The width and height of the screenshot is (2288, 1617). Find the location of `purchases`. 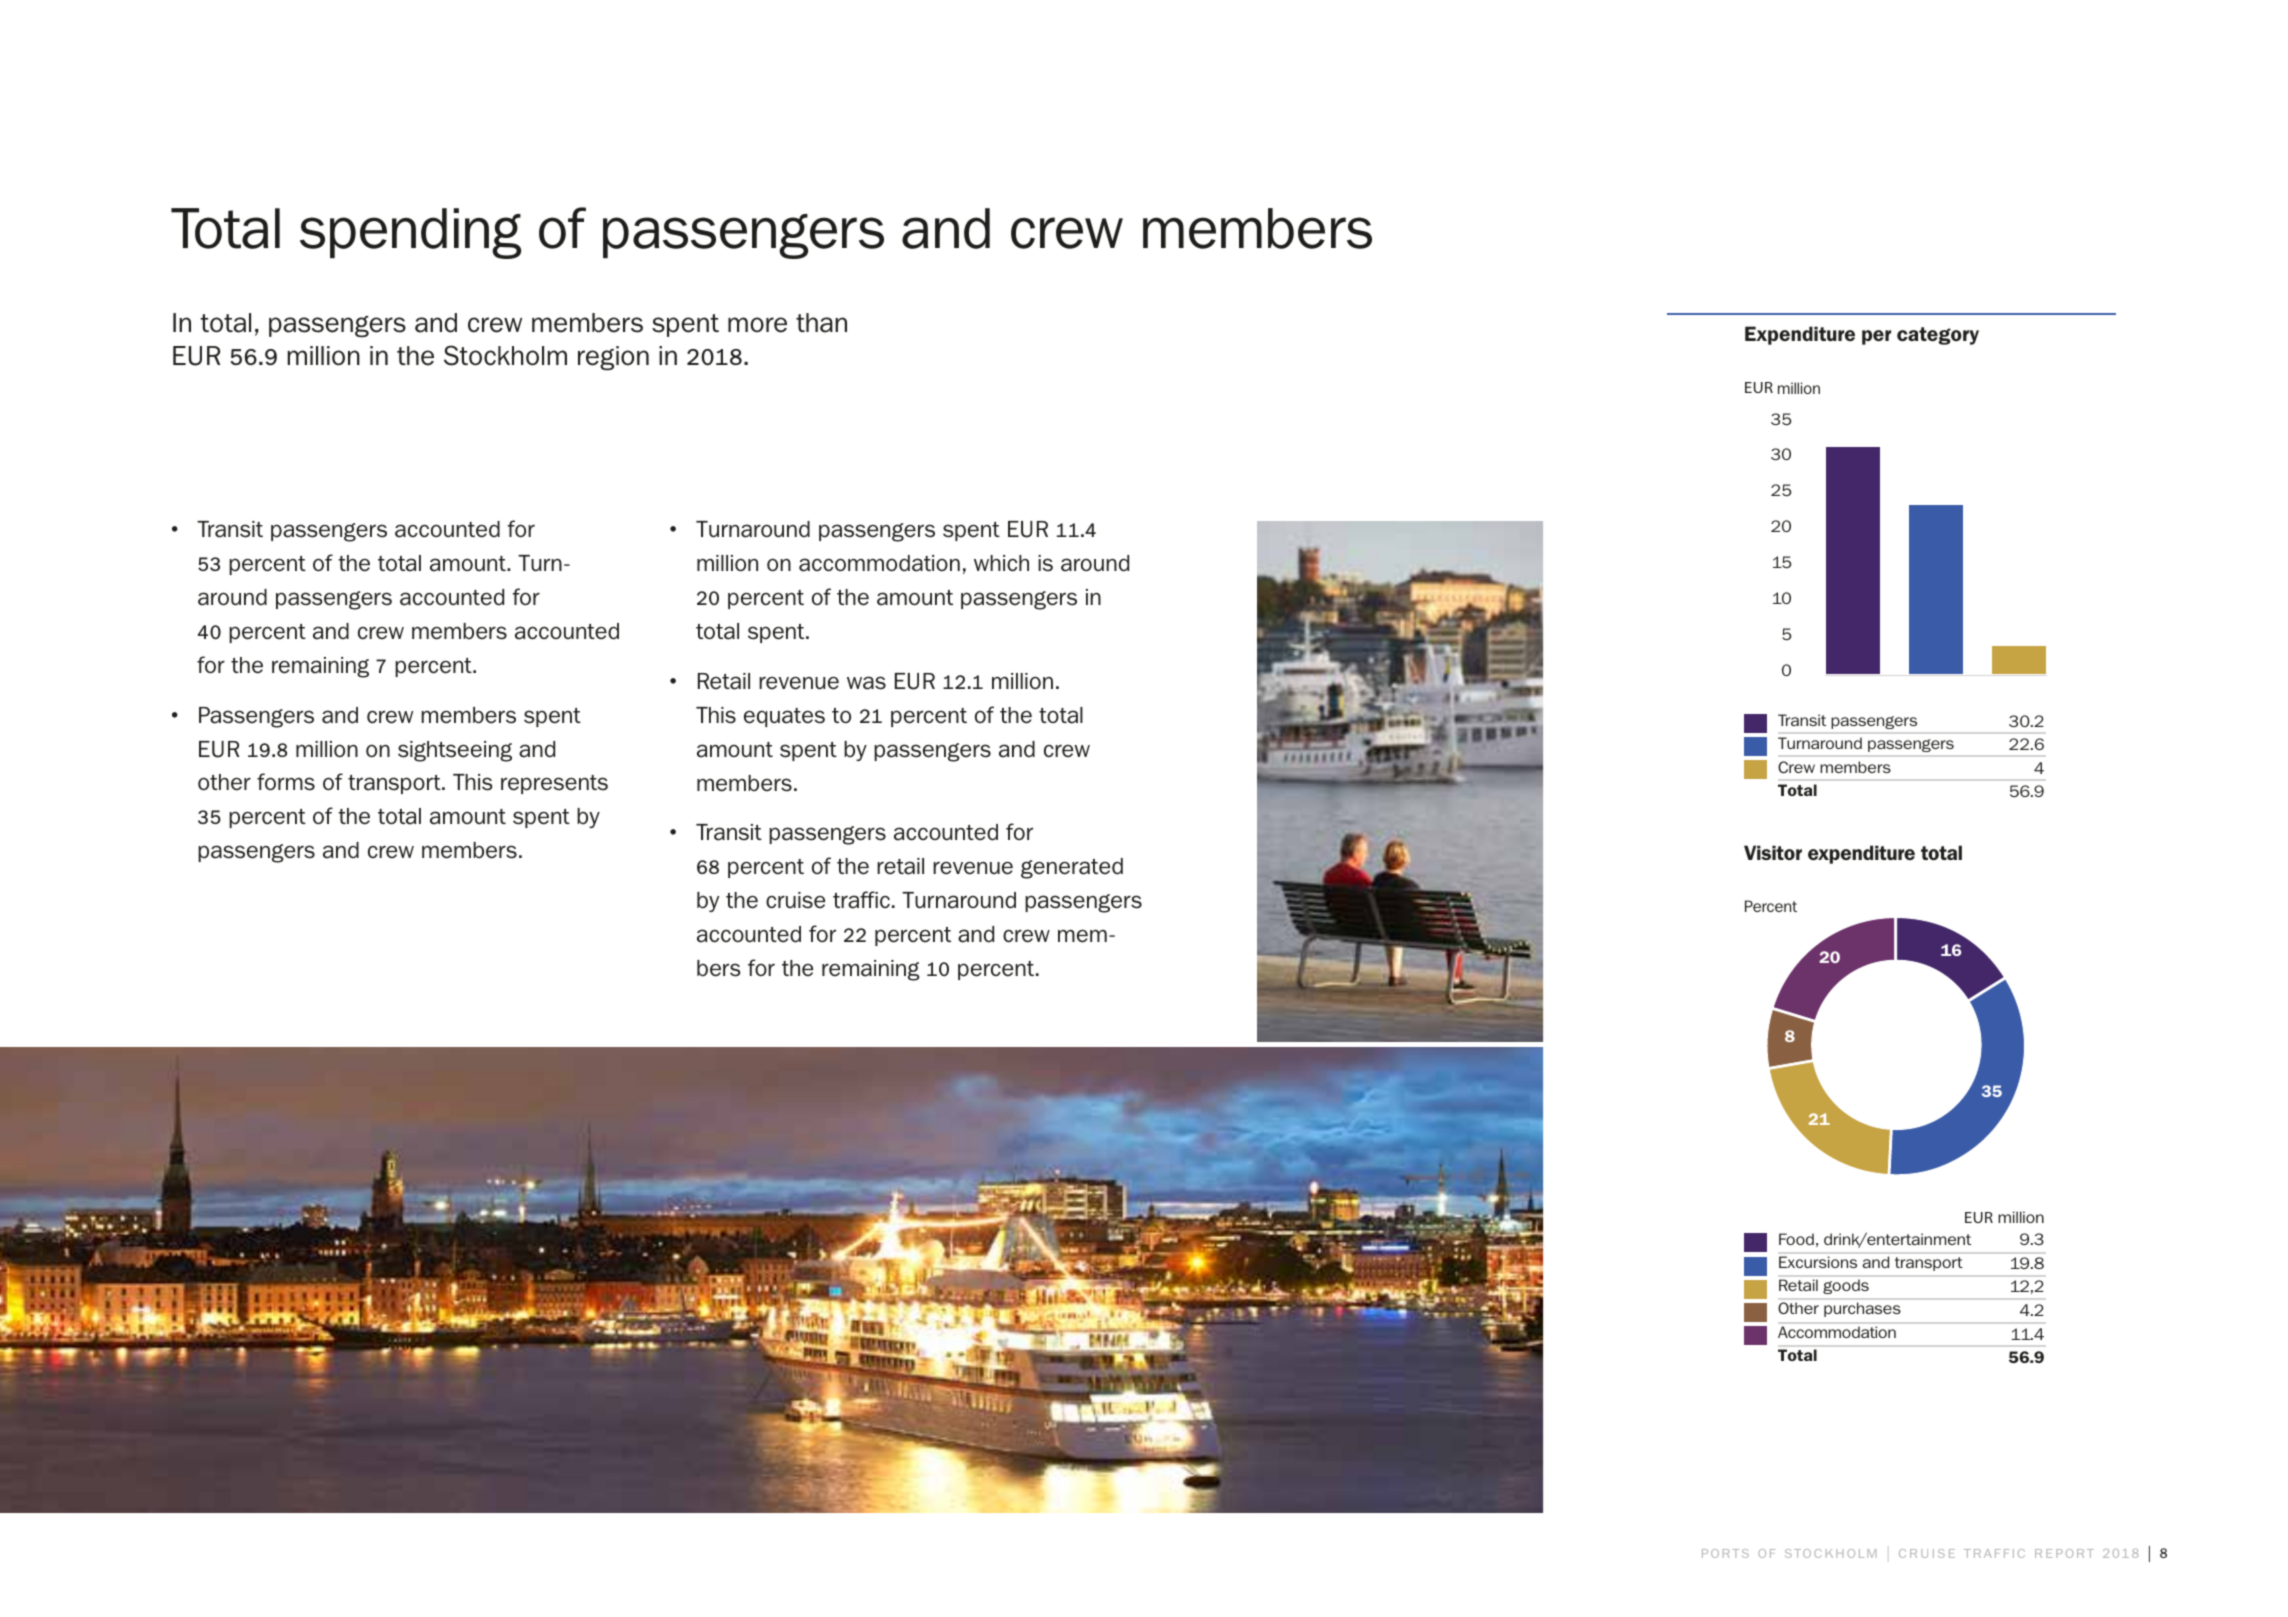

purchases is located at coordinates (1862, 1309).
